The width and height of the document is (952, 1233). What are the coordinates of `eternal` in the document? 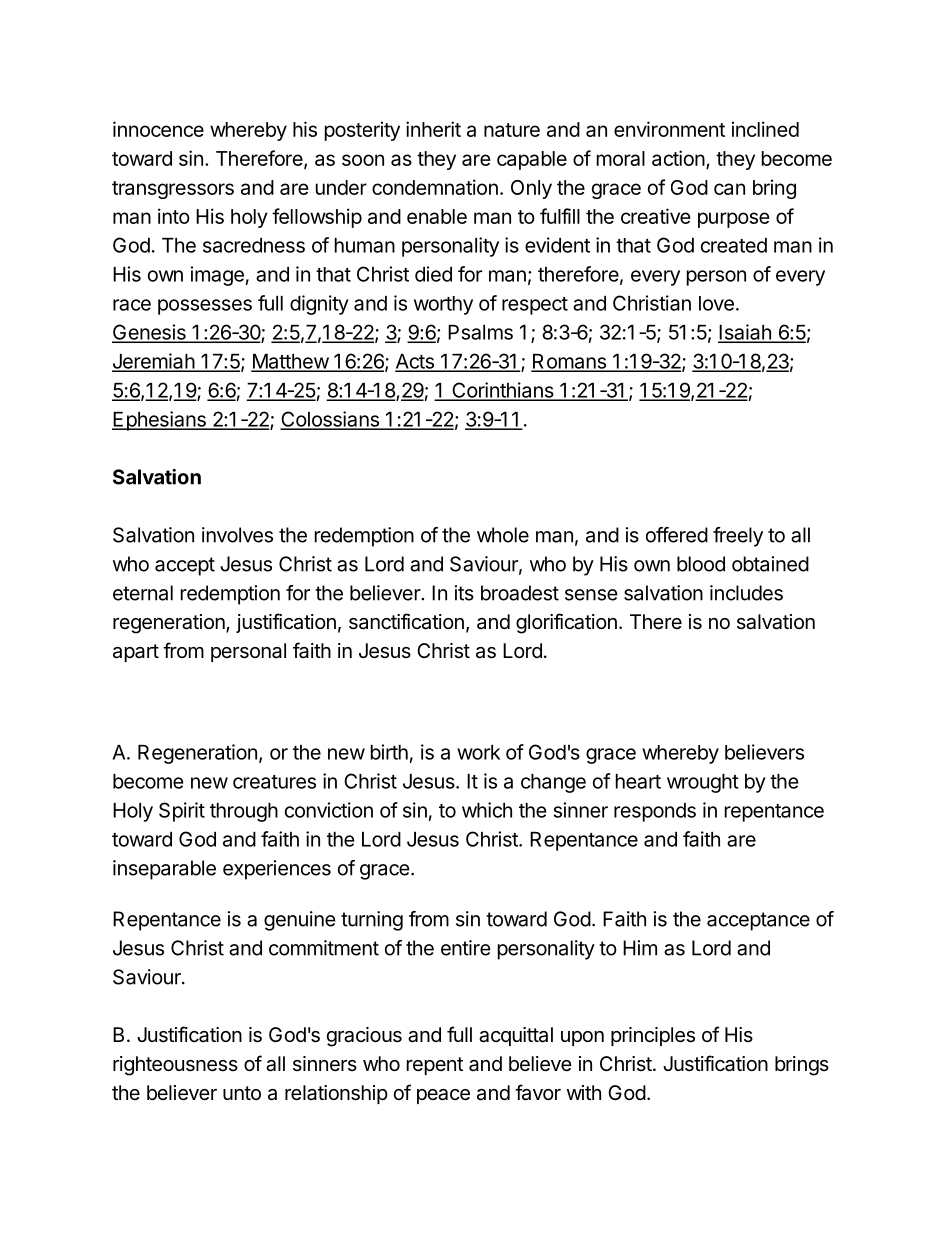 It's located at (143, 593).
